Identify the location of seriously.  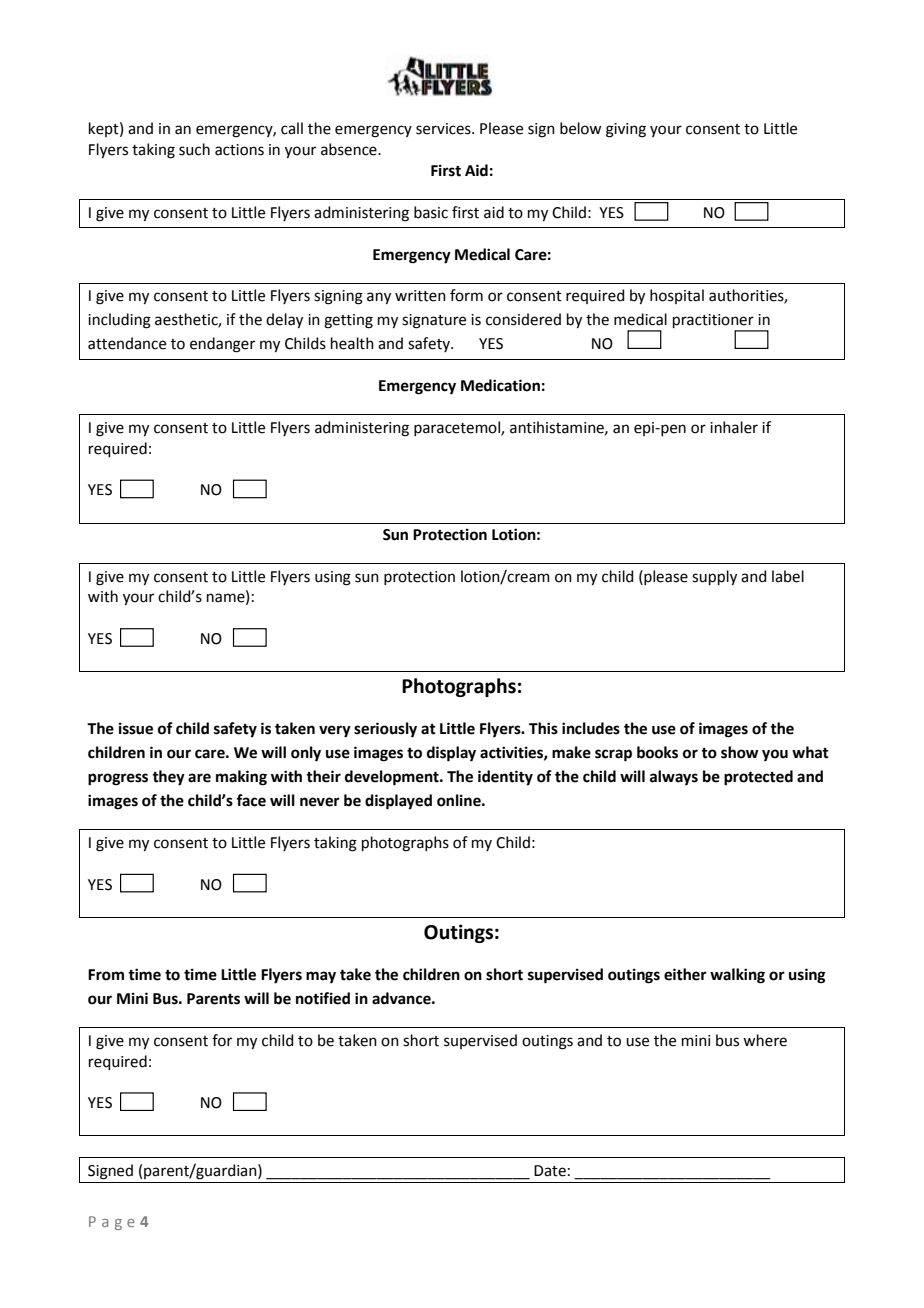
(385, 730).
